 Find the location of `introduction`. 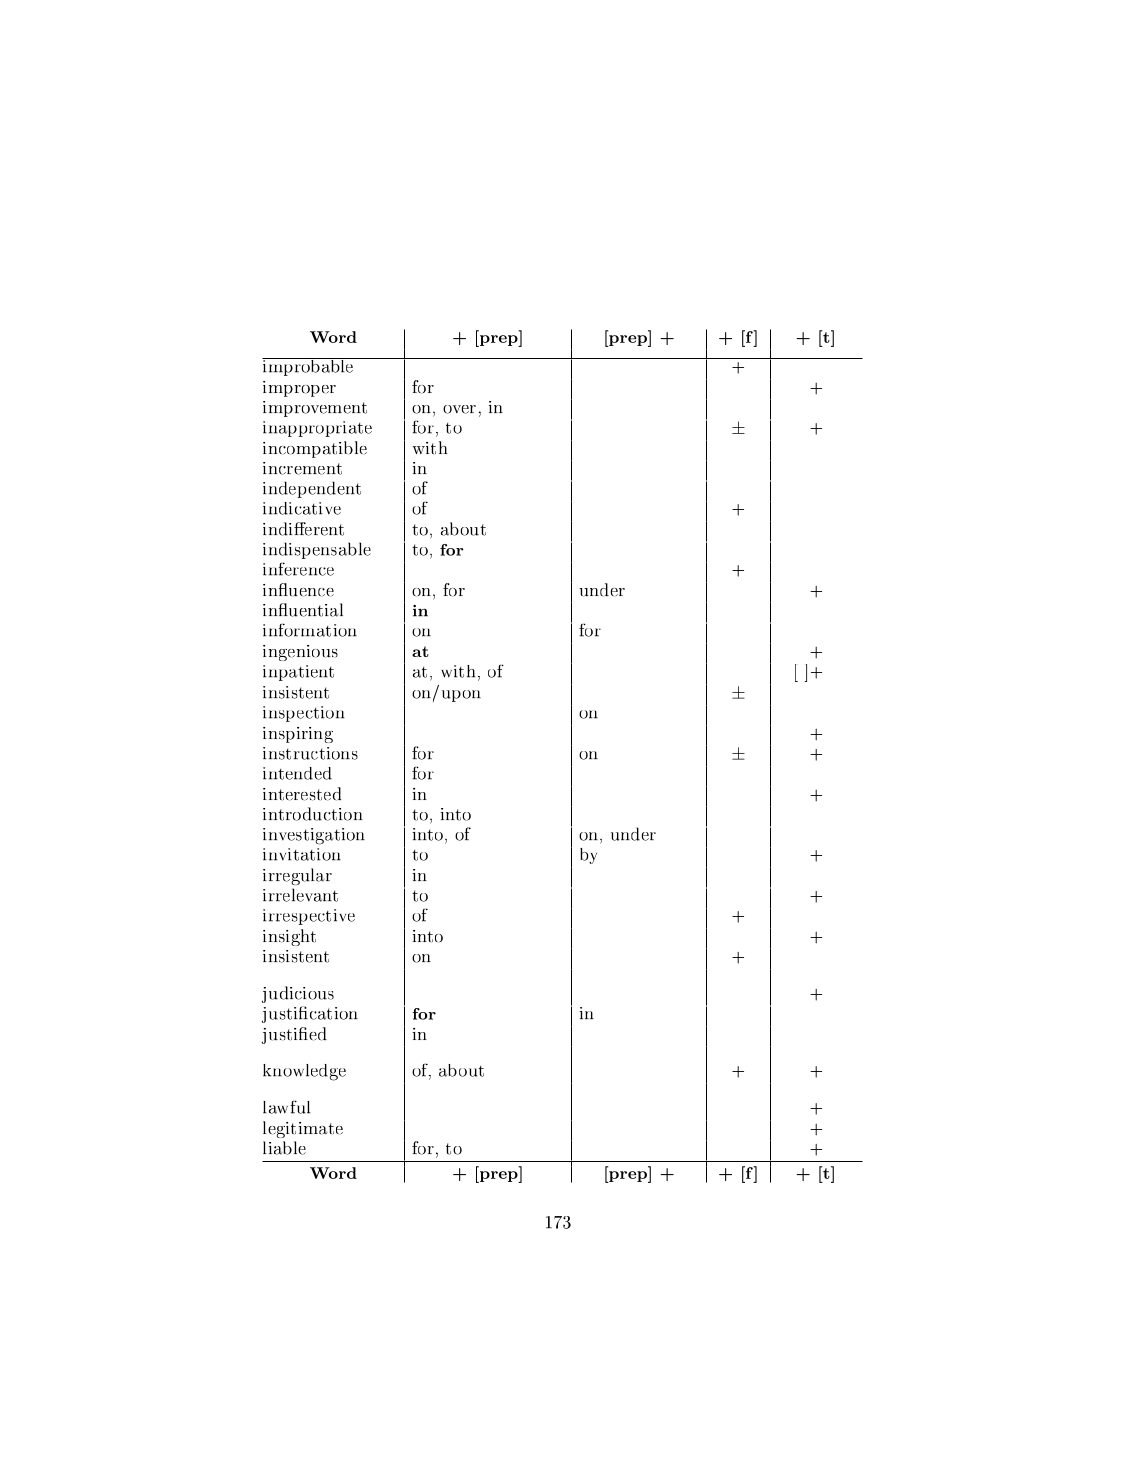

introduction is located at coordinates (313, 814).
